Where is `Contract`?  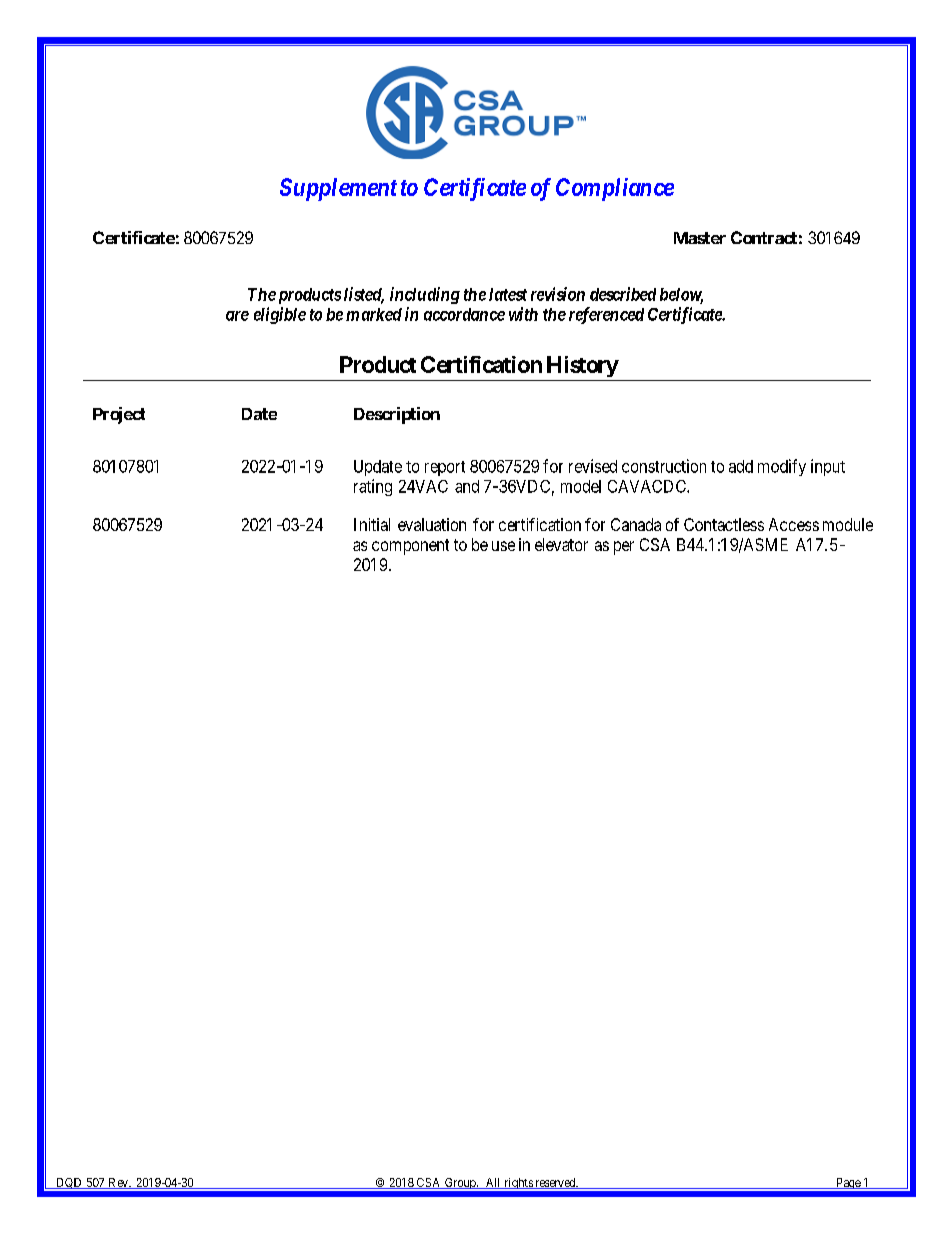
Contract is located at coordinates (764, 237).
